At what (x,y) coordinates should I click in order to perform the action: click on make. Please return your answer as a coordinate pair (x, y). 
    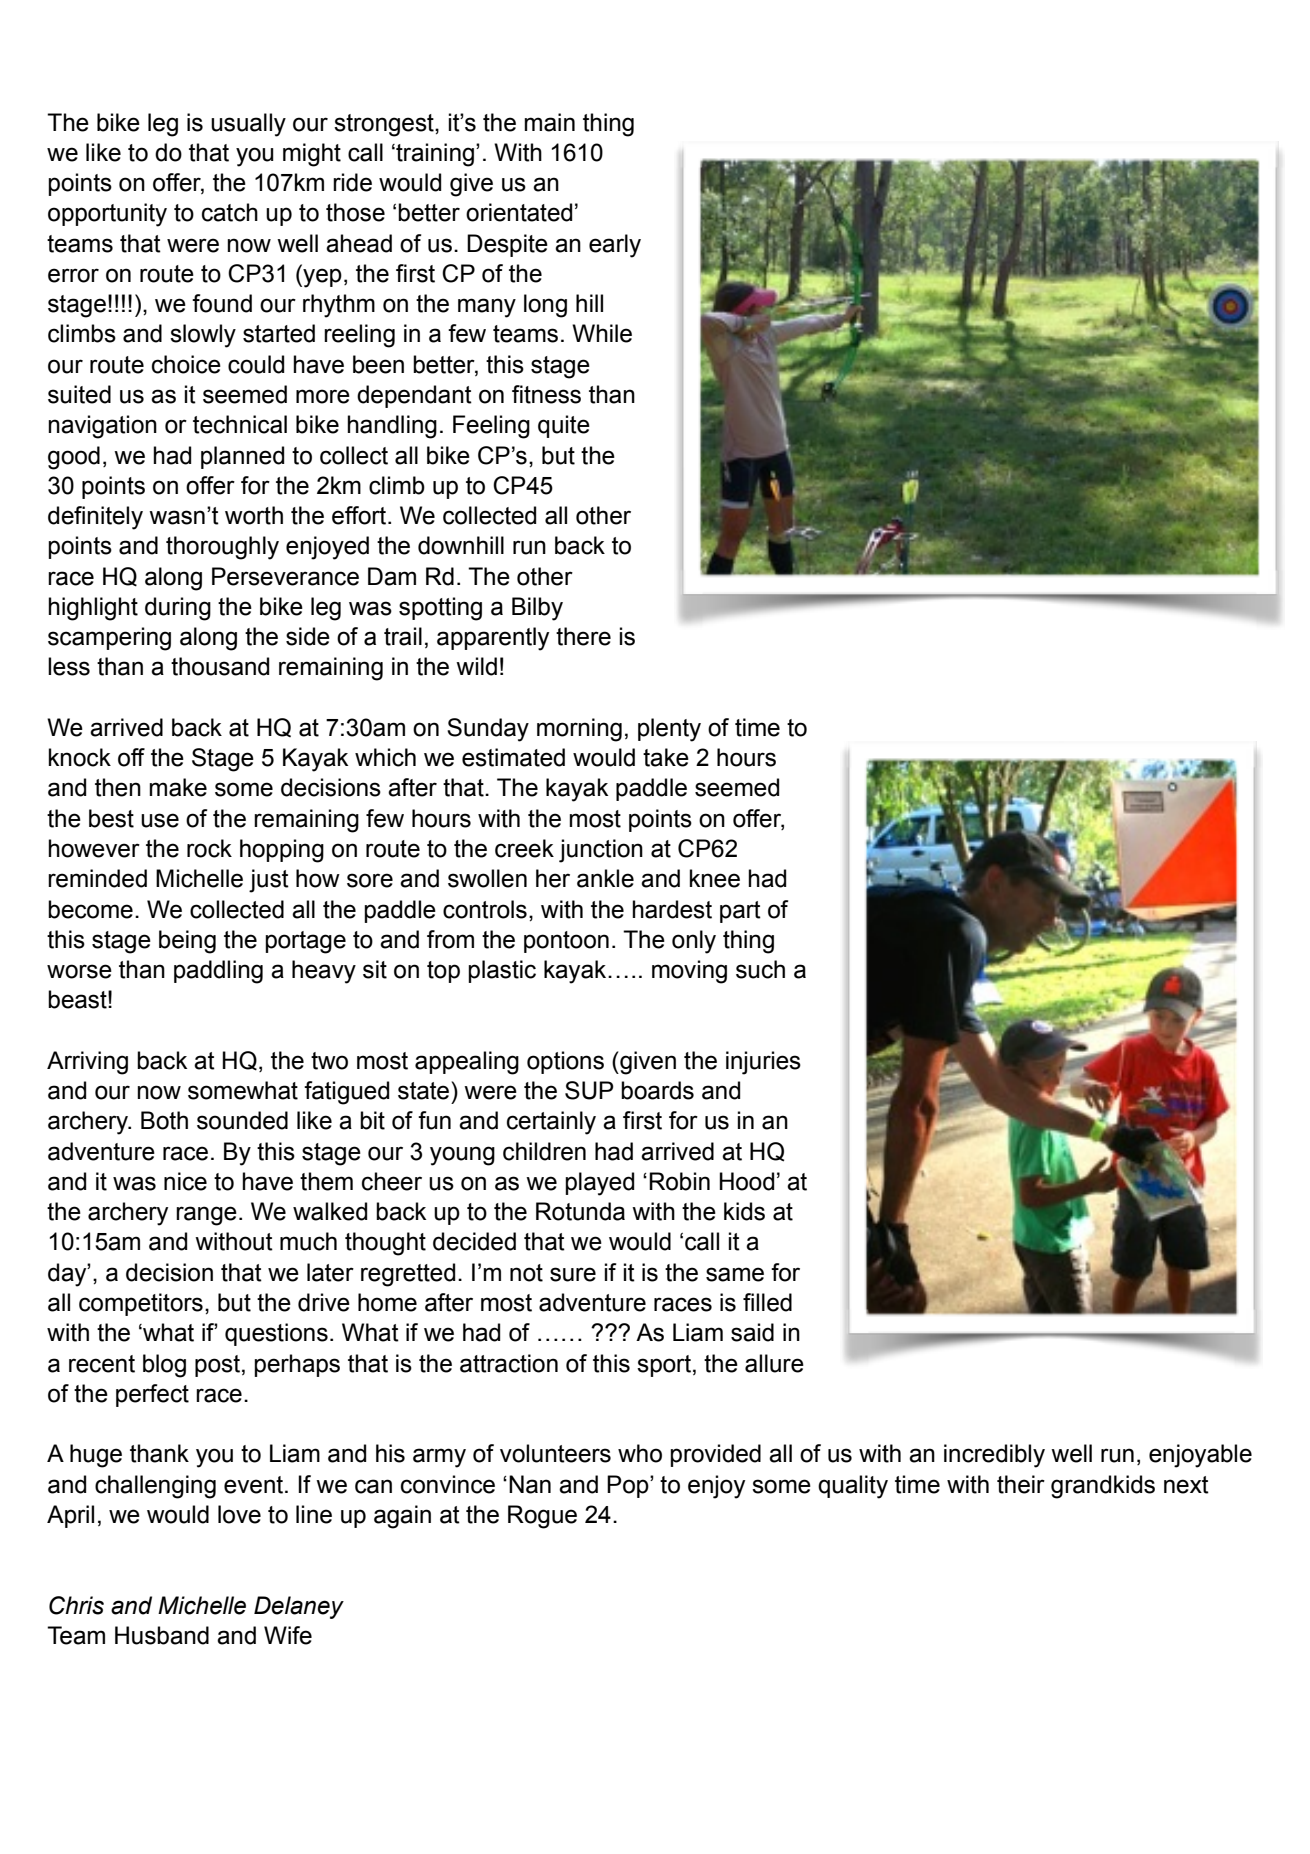
    Looking at the image, I should click on (178, 787).
